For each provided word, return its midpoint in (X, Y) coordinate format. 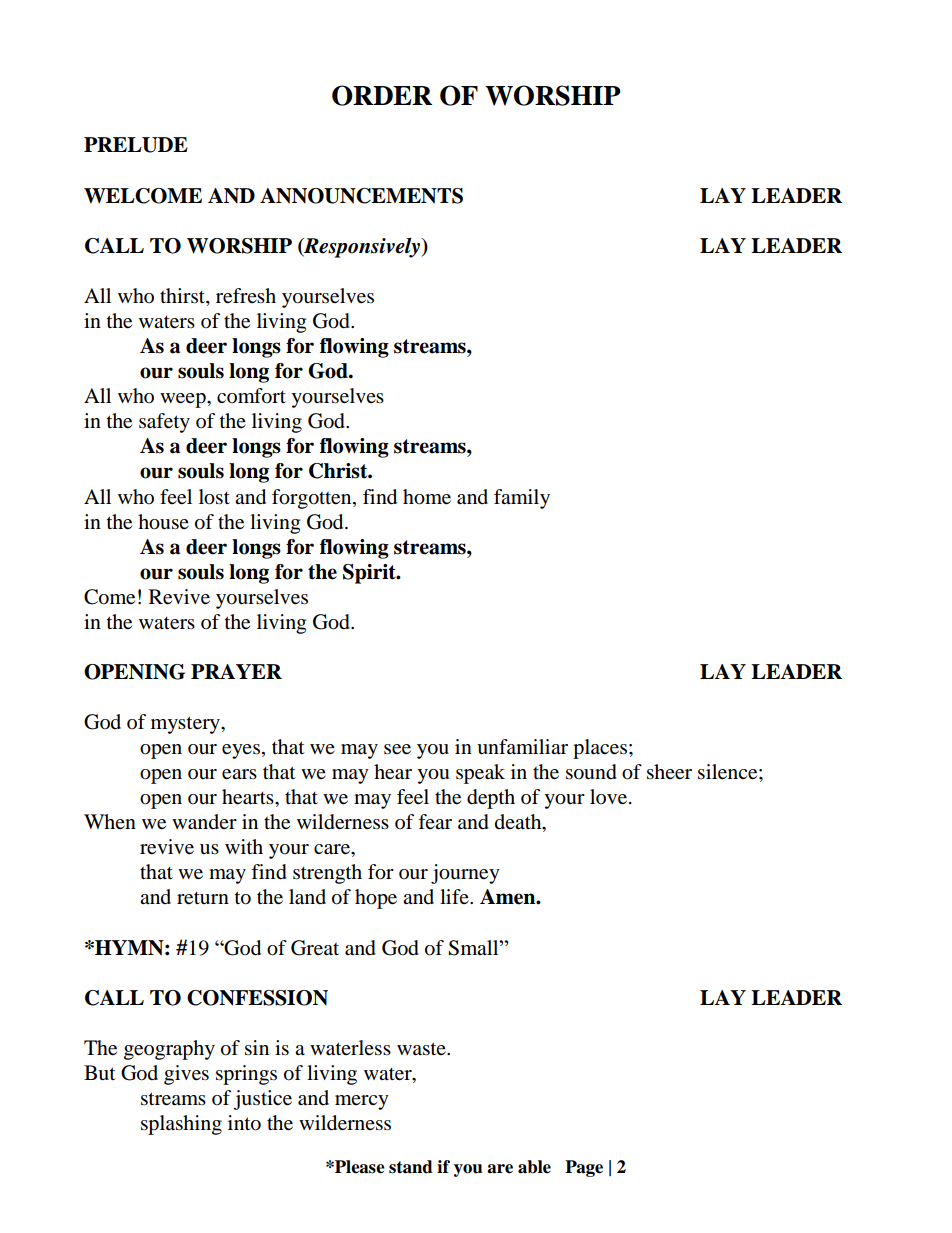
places (600, 749)
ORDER (382, 95)
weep (184, 400)
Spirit (370, 574)
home (427, 497)
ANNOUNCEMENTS (361, 196)
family (522, 499)
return (203, 898)
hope (376, 899)
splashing (181, 1125)
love (608, 797)
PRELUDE (136, 145)
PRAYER (236, 671)
